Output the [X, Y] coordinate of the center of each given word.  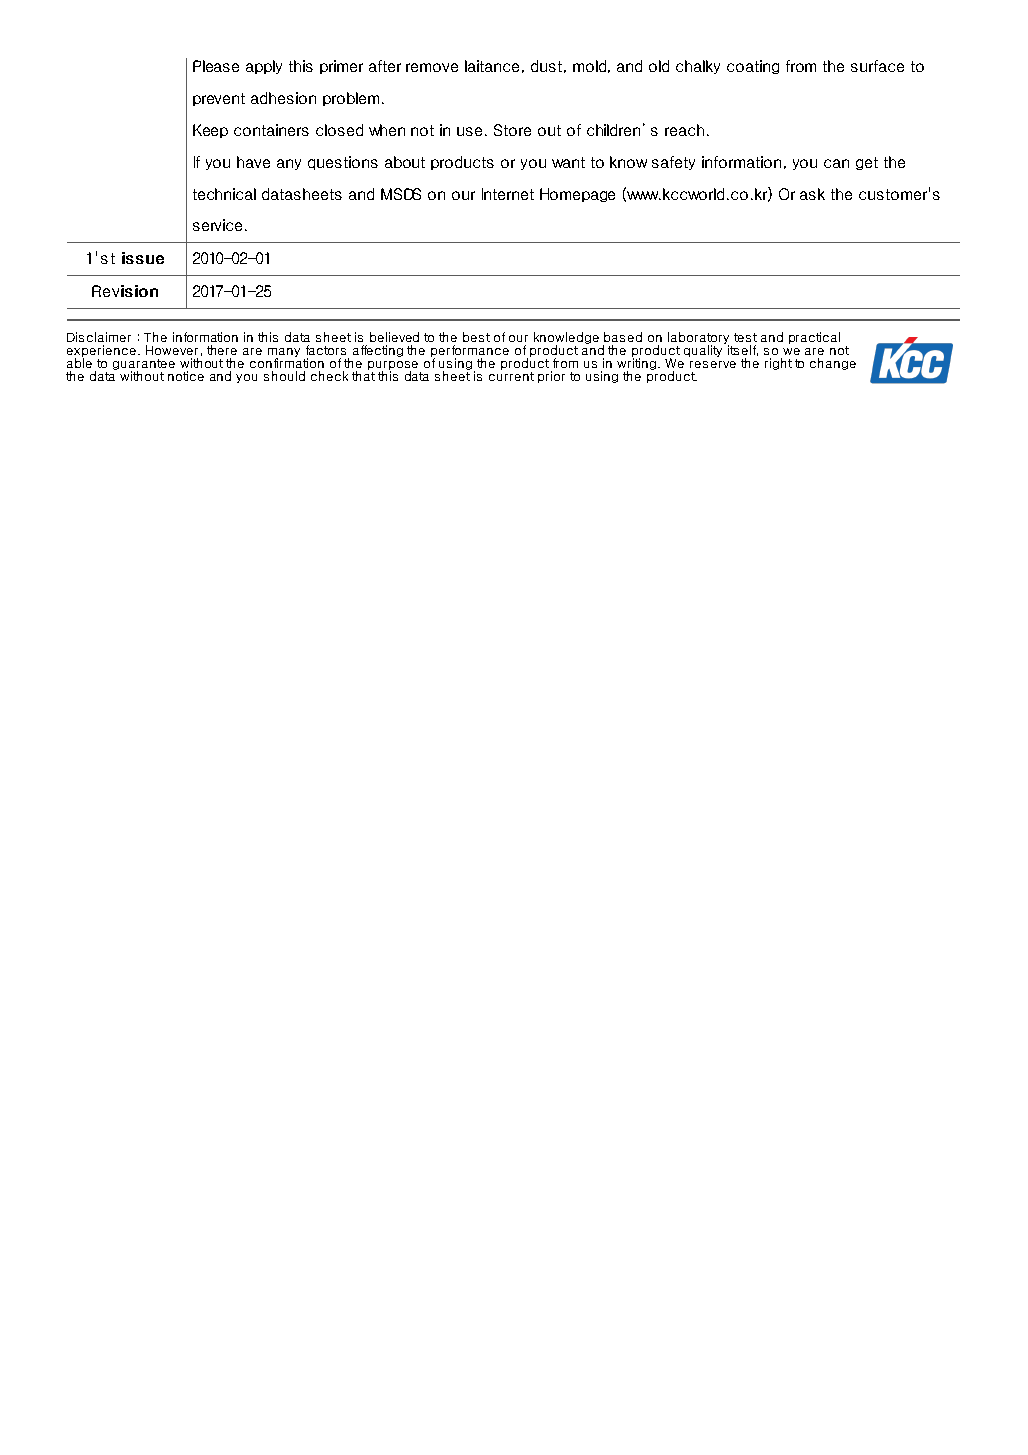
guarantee [144, 365]
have [253, 162]
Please [216, 66]
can [836, 163]
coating [753, 67]
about [405, 162]
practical [814, 338]
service [219, 225]
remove [432, 67]
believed [394, 337]
